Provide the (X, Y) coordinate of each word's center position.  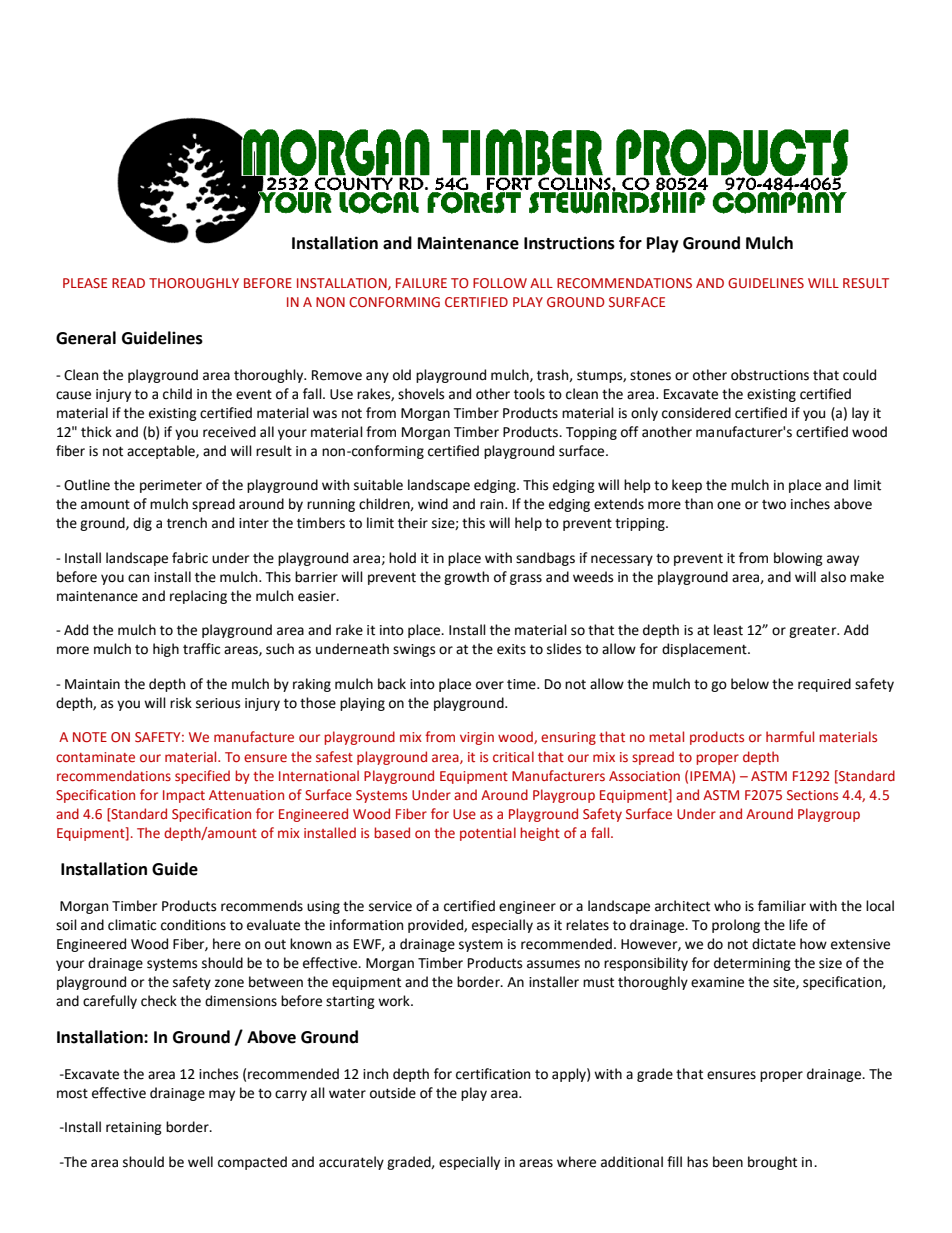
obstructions (770, 375)
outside (393, 1093)
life (798, 925)
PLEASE (85, 283)
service (390, 906)
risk (181, 703)
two (774, 505)
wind (433, 504)
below (750, 684)
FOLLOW (500, 283)
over (490, 685)
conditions (193, 925)
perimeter (171, 486)
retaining (134, 1128)
